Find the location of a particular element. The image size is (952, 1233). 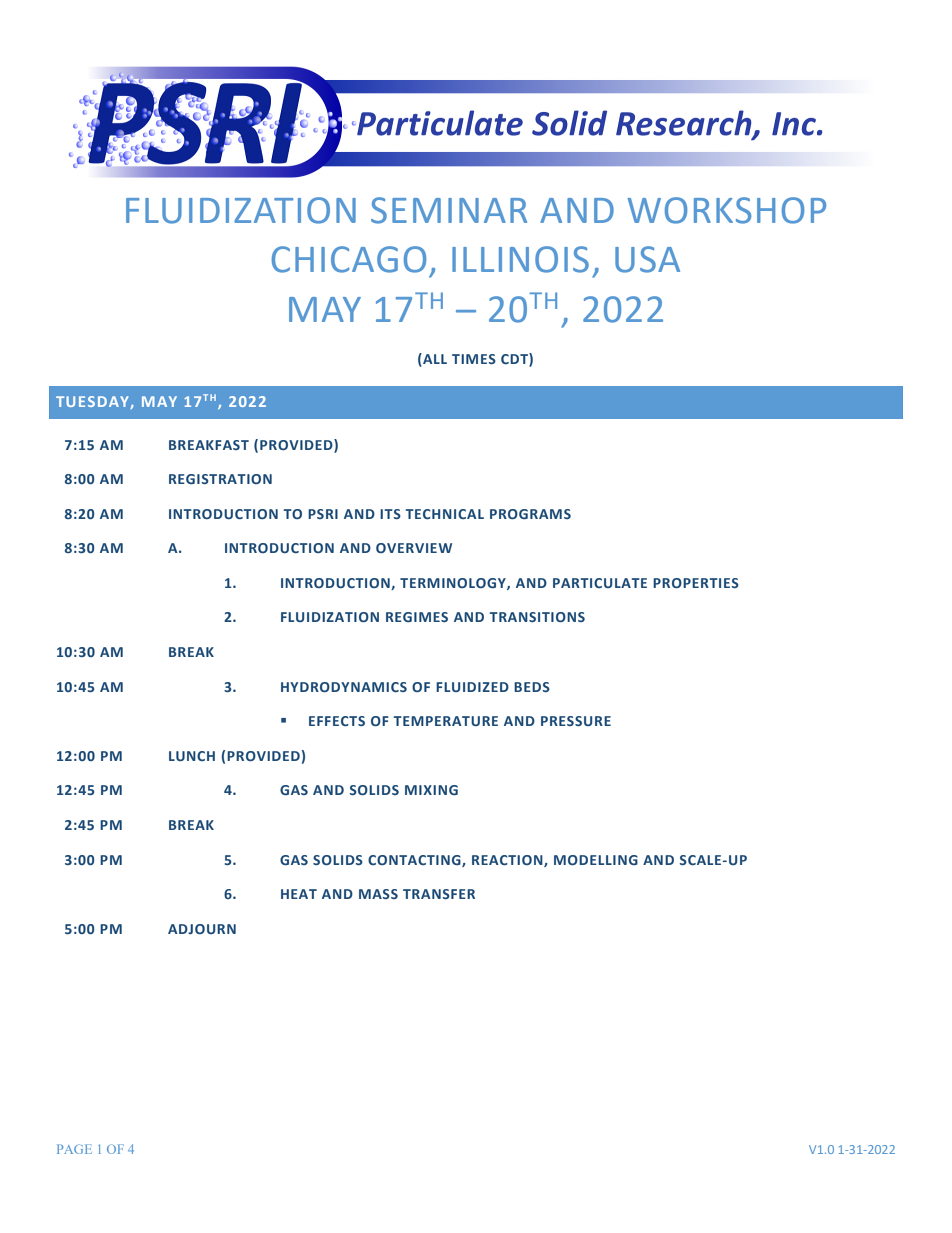

PAGE is located at coordinates (74, 1149).
